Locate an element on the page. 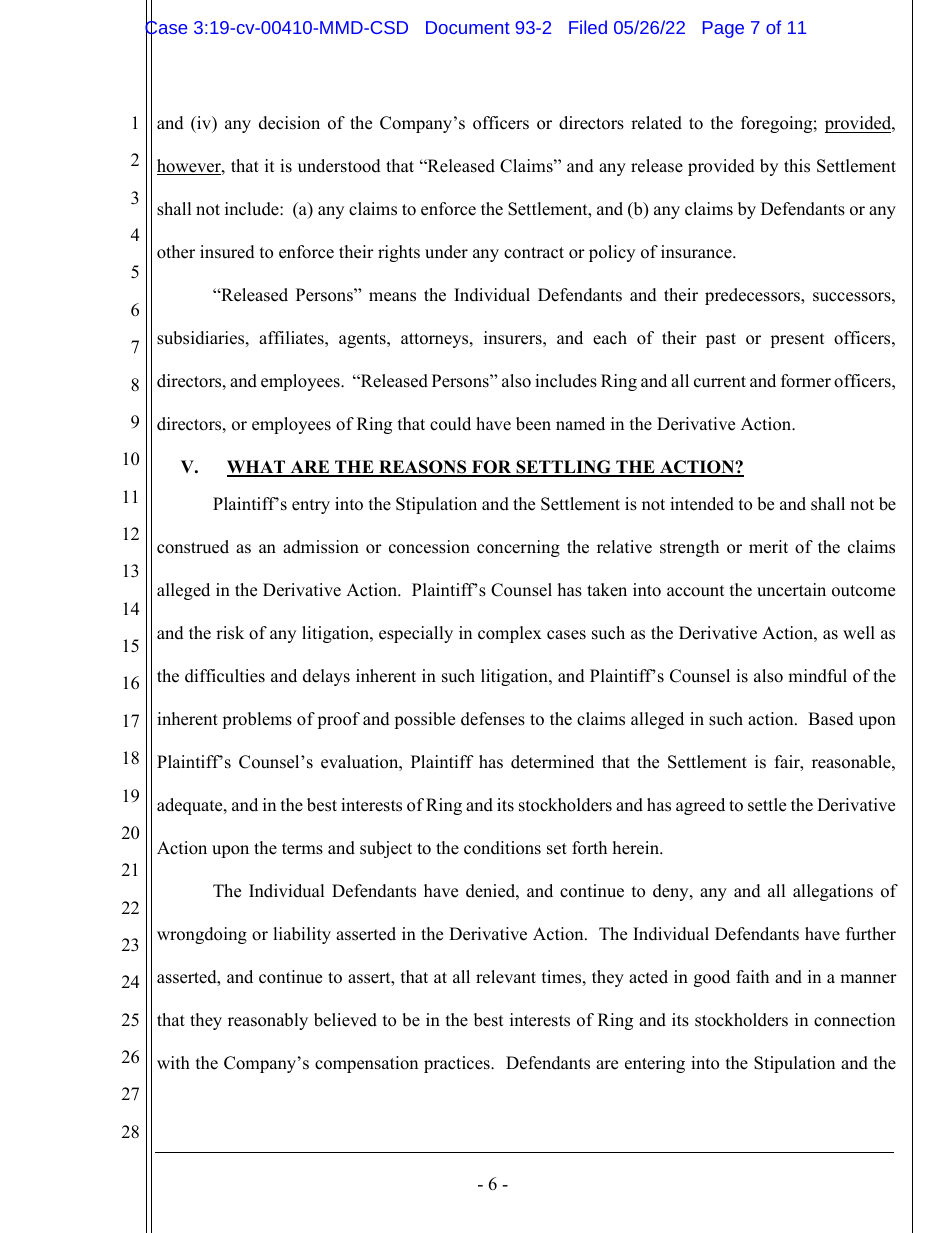  decision is located at coordinates (289, 123).
